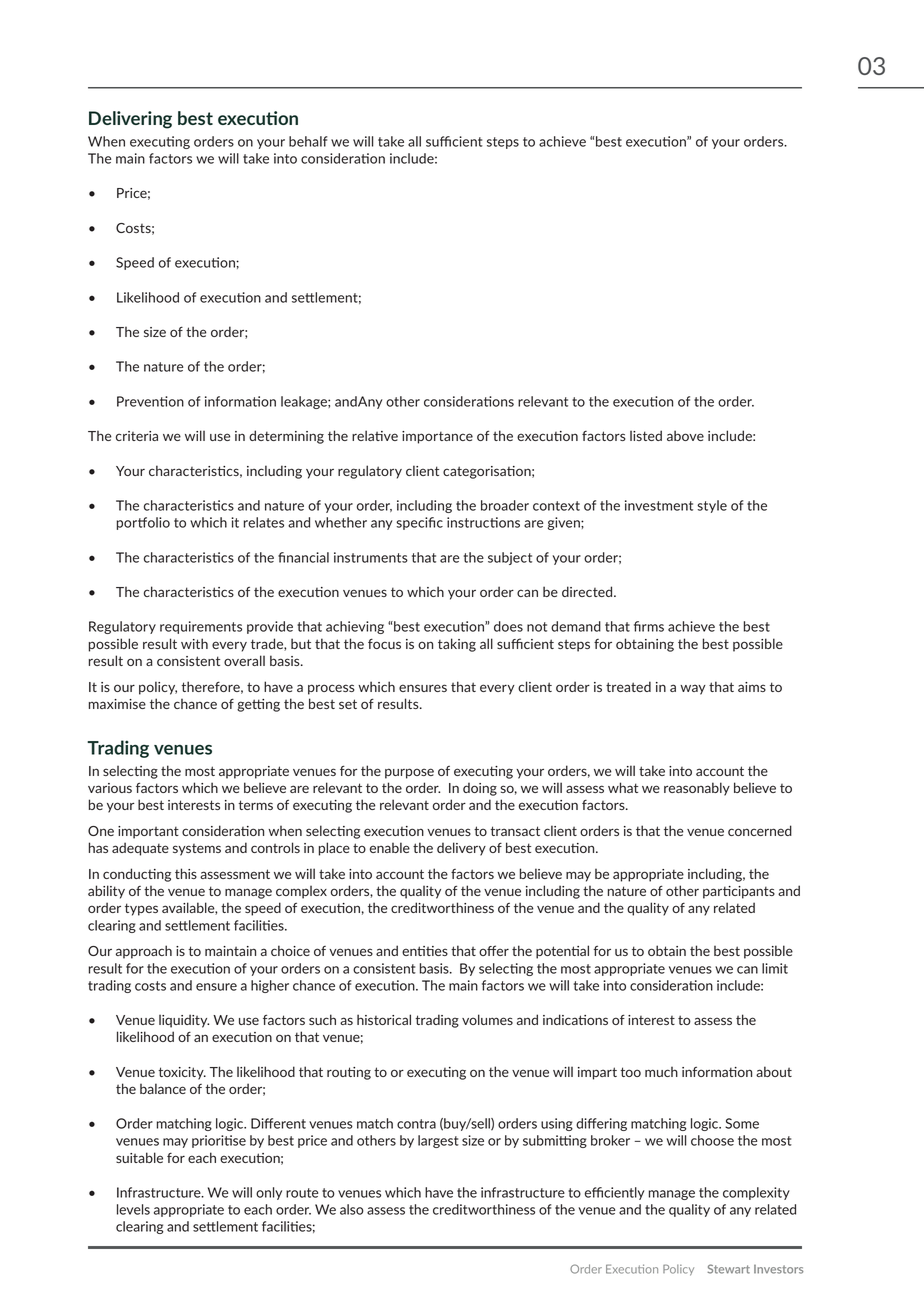 This screenshot has width=924, height=1308. Describe the element at coordinates (693, 689) in the screenshot. I see `way` at that location.
